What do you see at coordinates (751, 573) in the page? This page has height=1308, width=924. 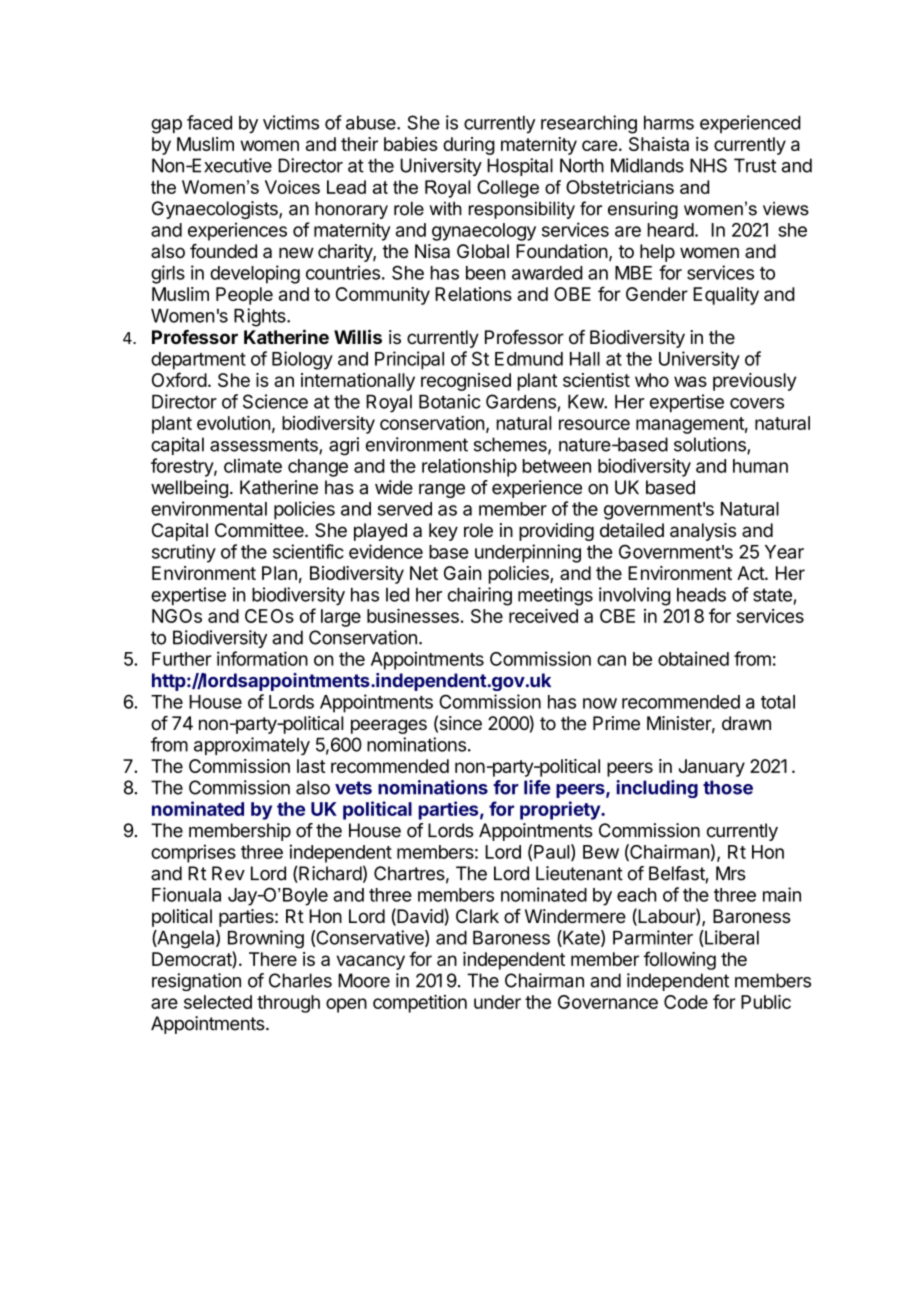 I see `Act` at bounding box center [751, 573].
